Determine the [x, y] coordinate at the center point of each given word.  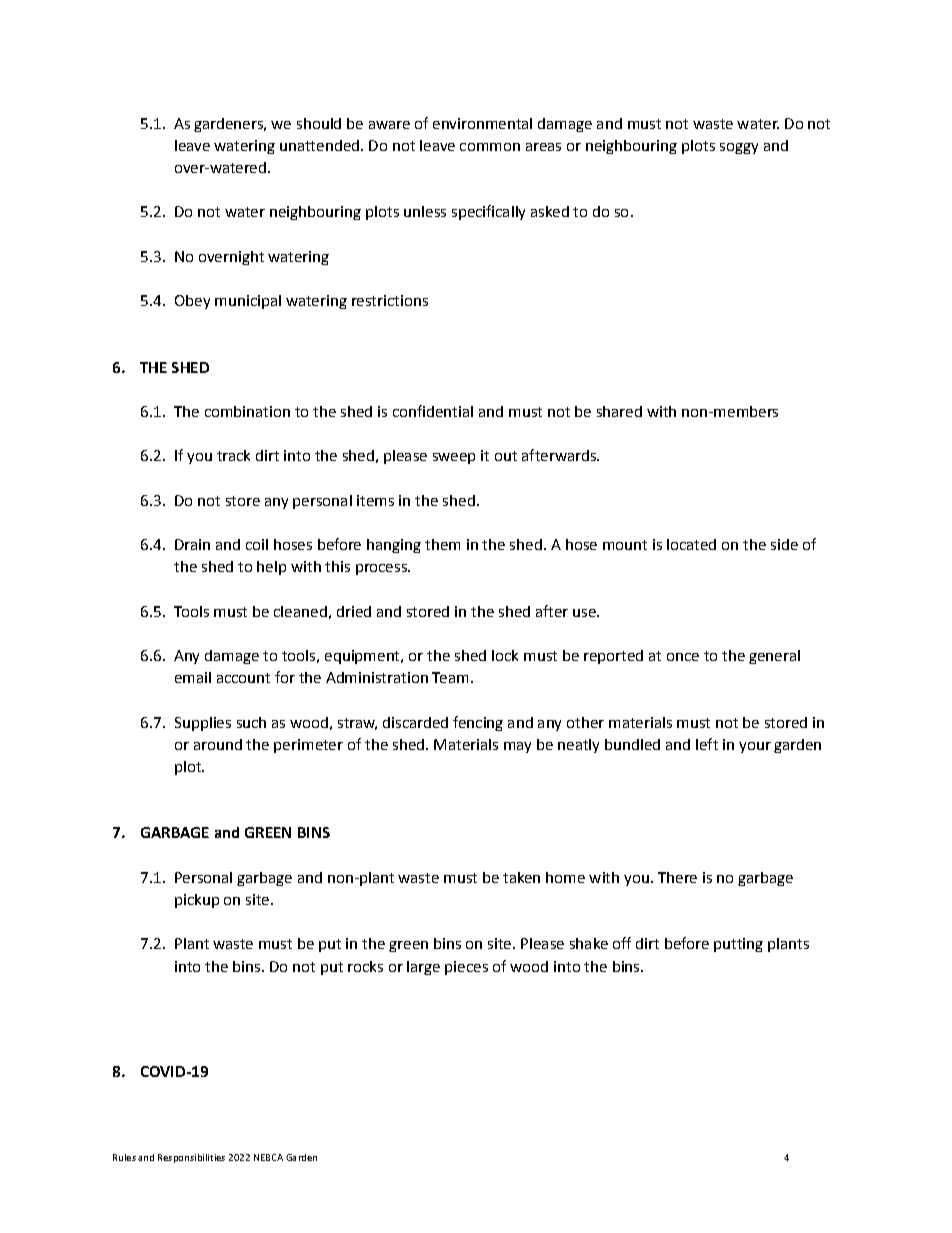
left [707, 744]
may [517, 747]
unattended [319, 145]
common [490, 147]
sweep [454, 458]
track [233, 455]
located [691, 544]
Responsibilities [191, 1158]
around [218, 744]
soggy [739, 148]
